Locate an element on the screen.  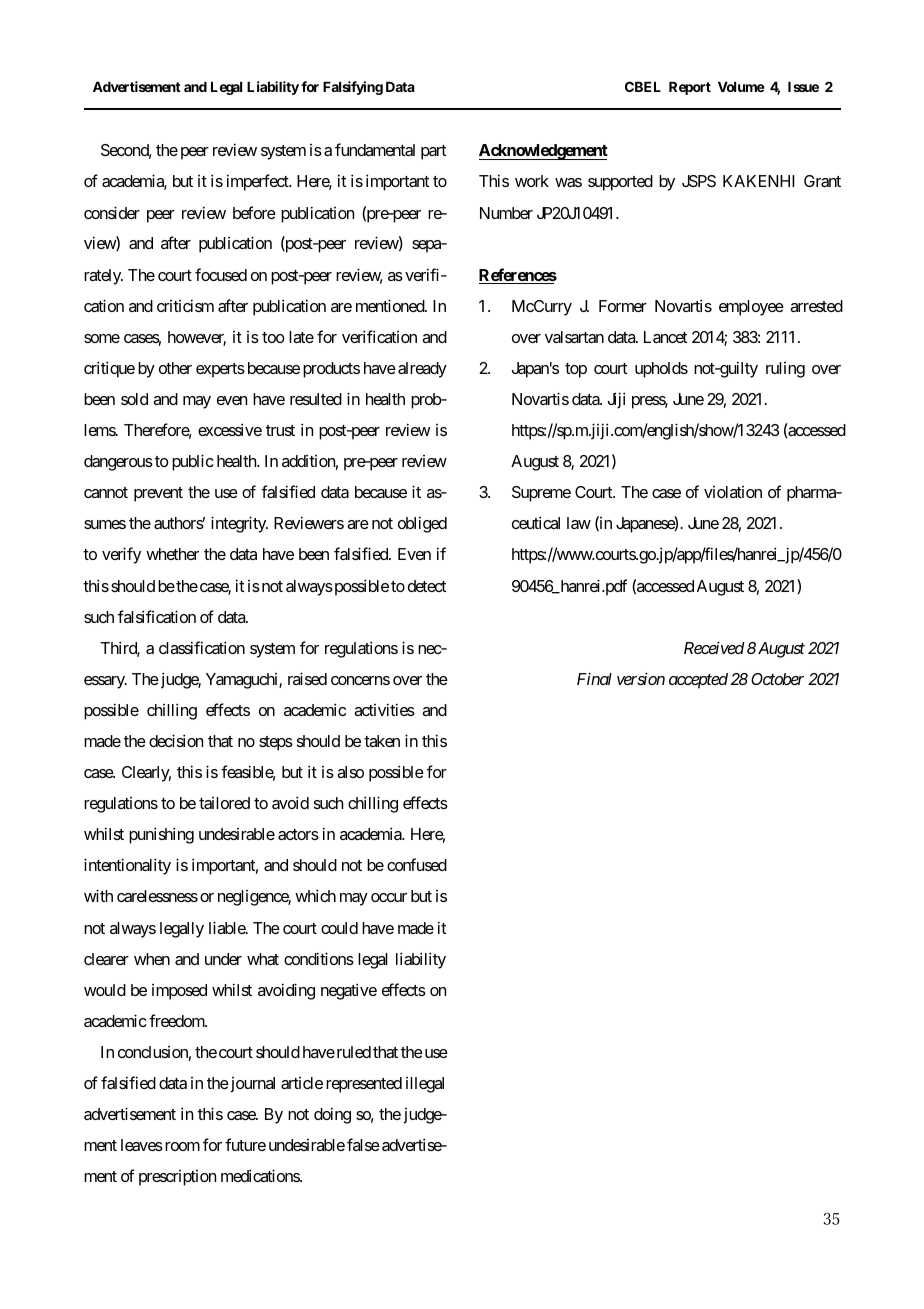
part is located at coordinates (433, 152).
